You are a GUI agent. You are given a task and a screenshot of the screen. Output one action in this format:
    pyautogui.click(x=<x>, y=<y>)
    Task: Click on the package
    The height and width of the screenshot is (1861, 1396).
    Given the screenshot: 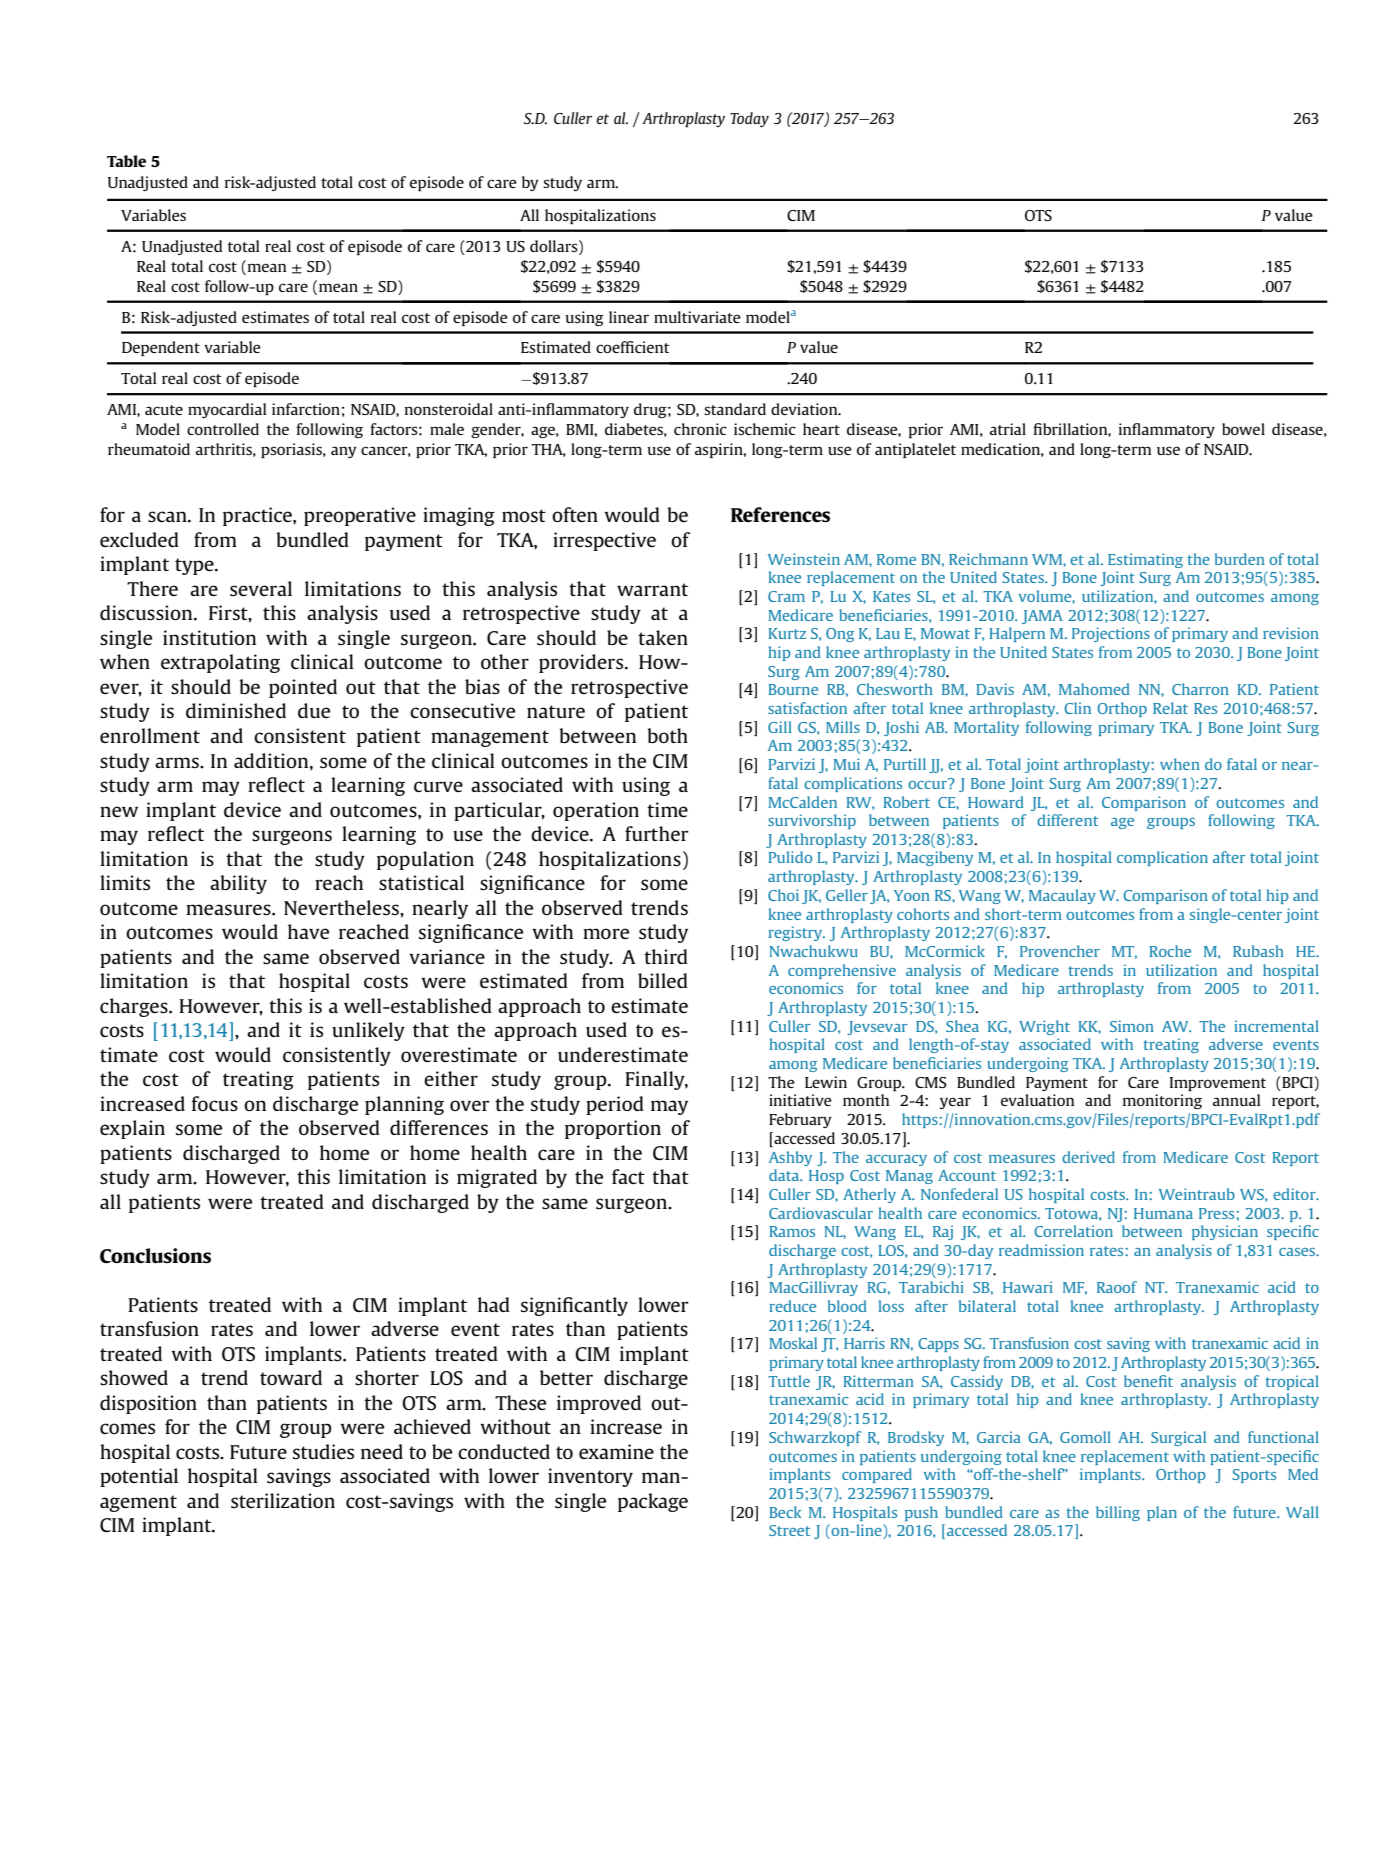 What is the action you would take?
    pyautogui.click(x=653, y=1502)
